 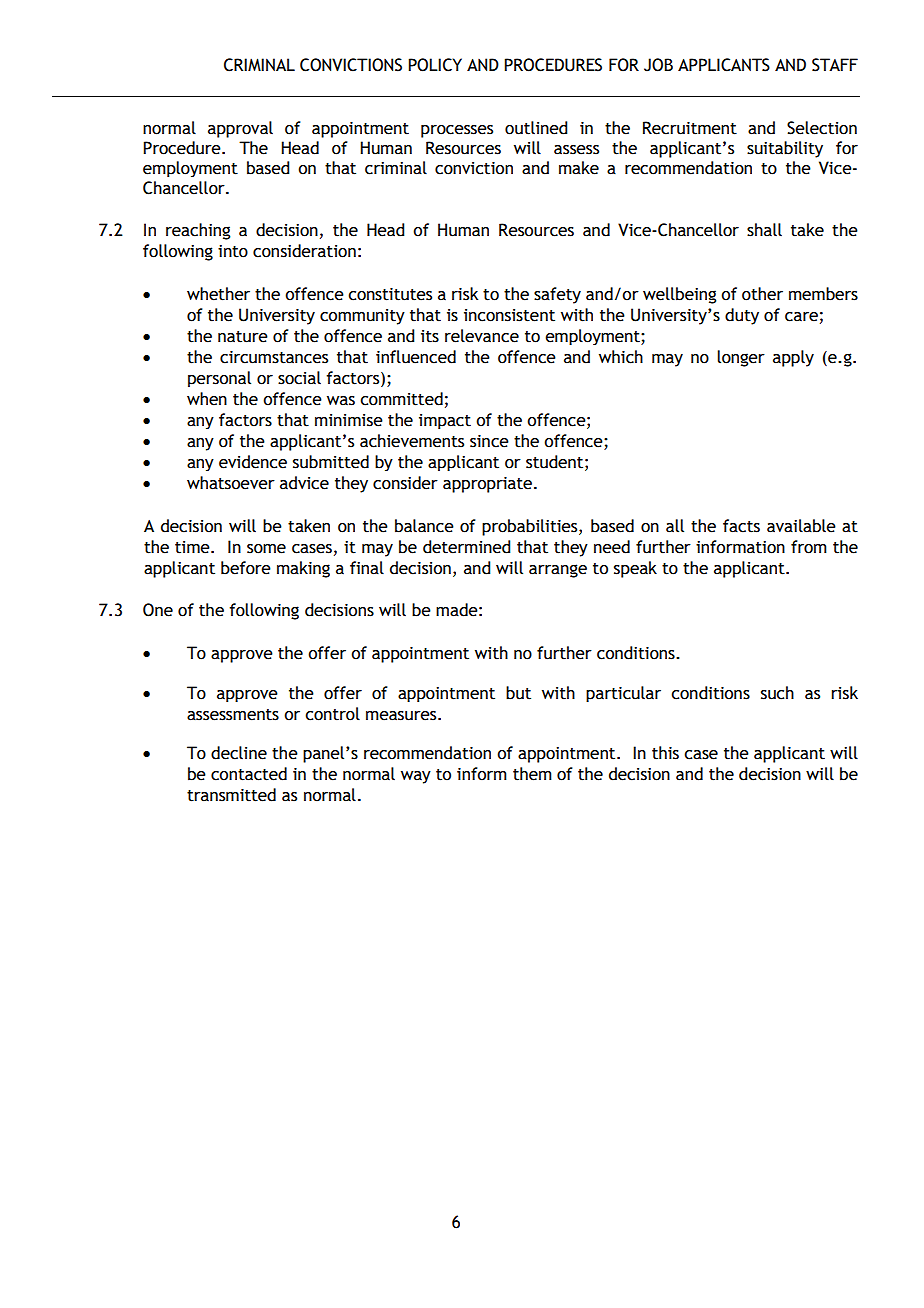 I want to click on STAFF, so click(x=835, y=65).
